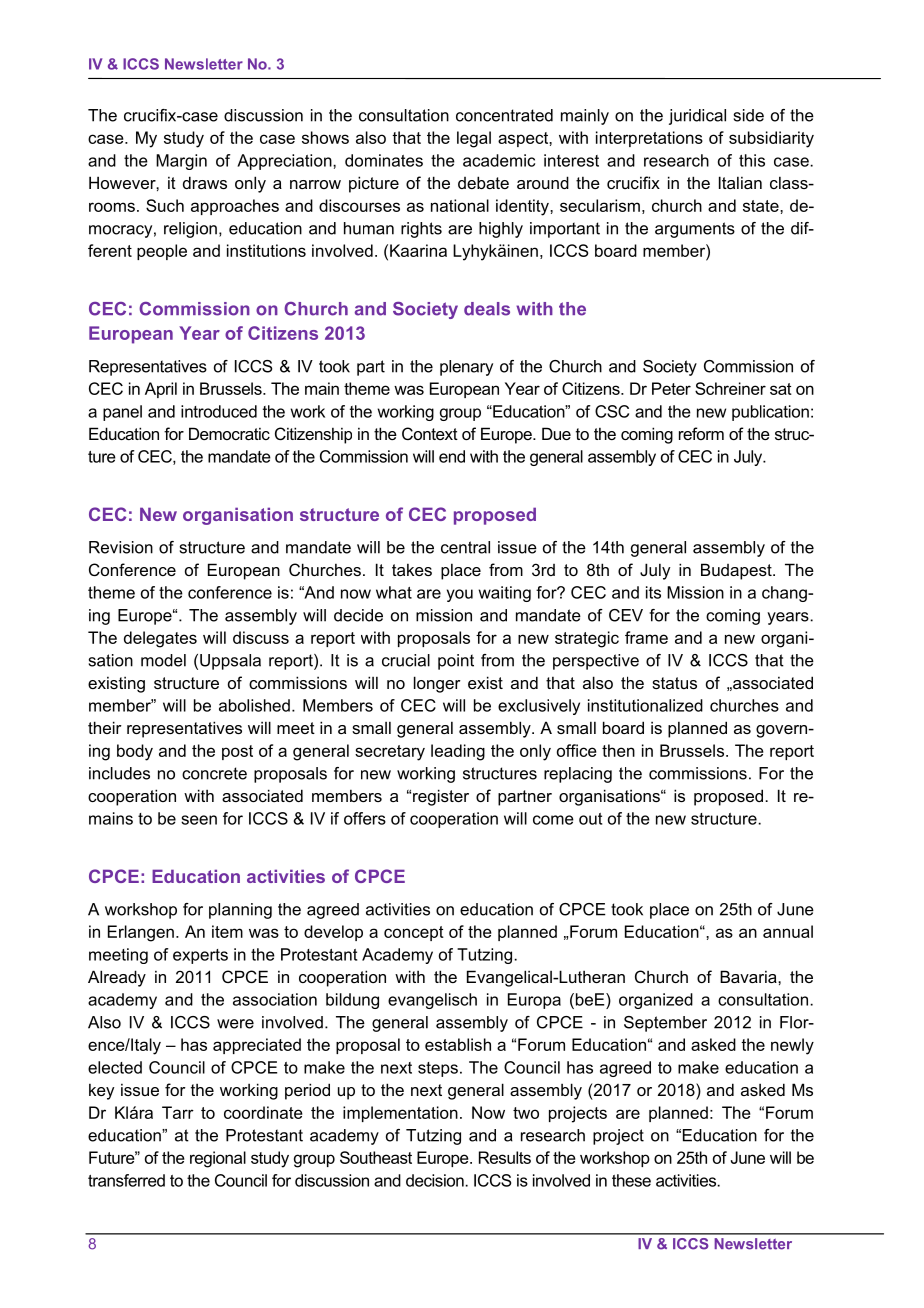 This image has height=1308, width=924. Describe the element at coordinates (674, 683) in the image. I see `status` at that location.
